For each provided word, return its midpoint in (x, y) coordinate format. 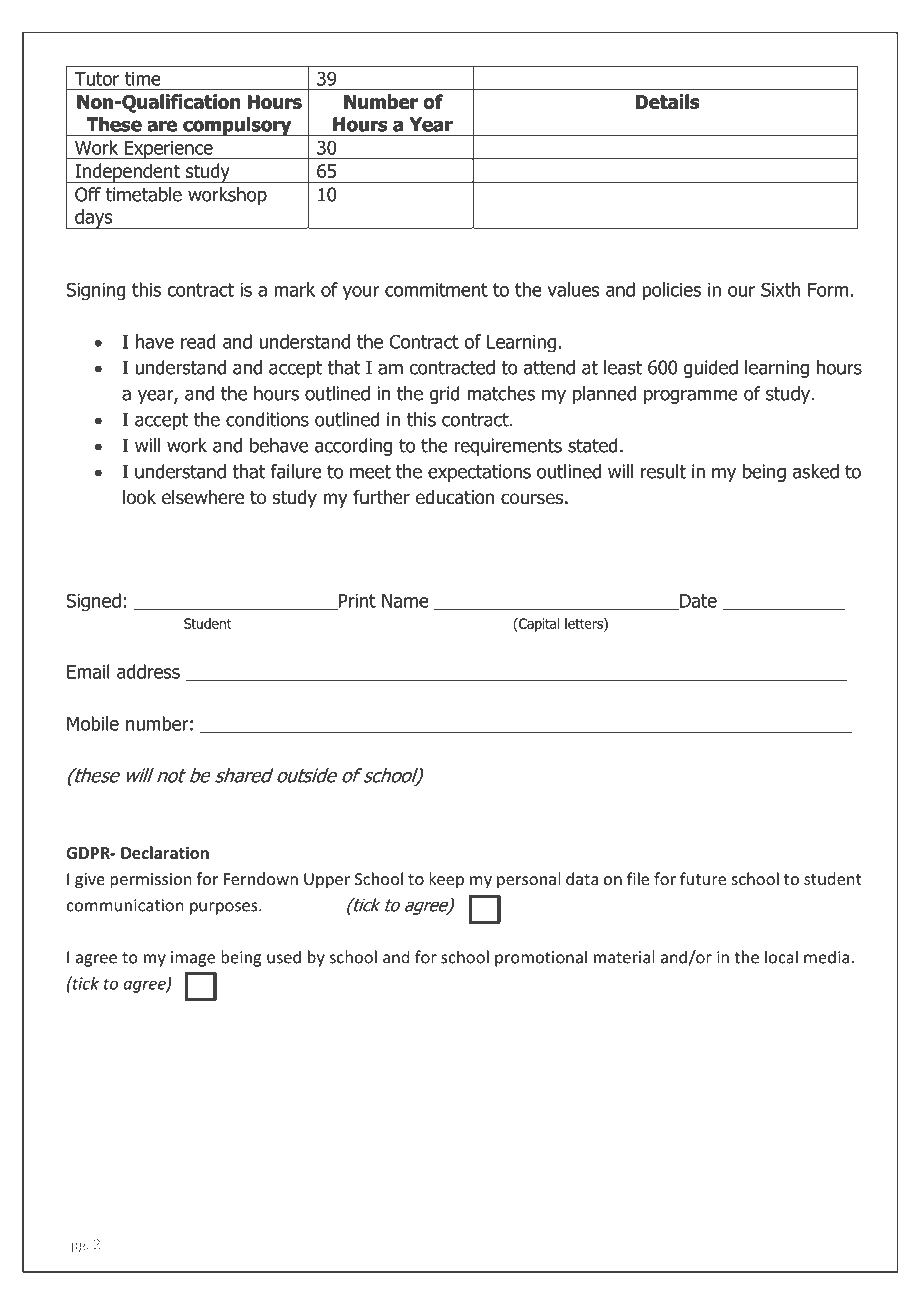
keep (446, 880)
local (781, 957)
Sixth (780, 289)
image (193, 959)
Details (668, 101)
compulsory (237, 126)
